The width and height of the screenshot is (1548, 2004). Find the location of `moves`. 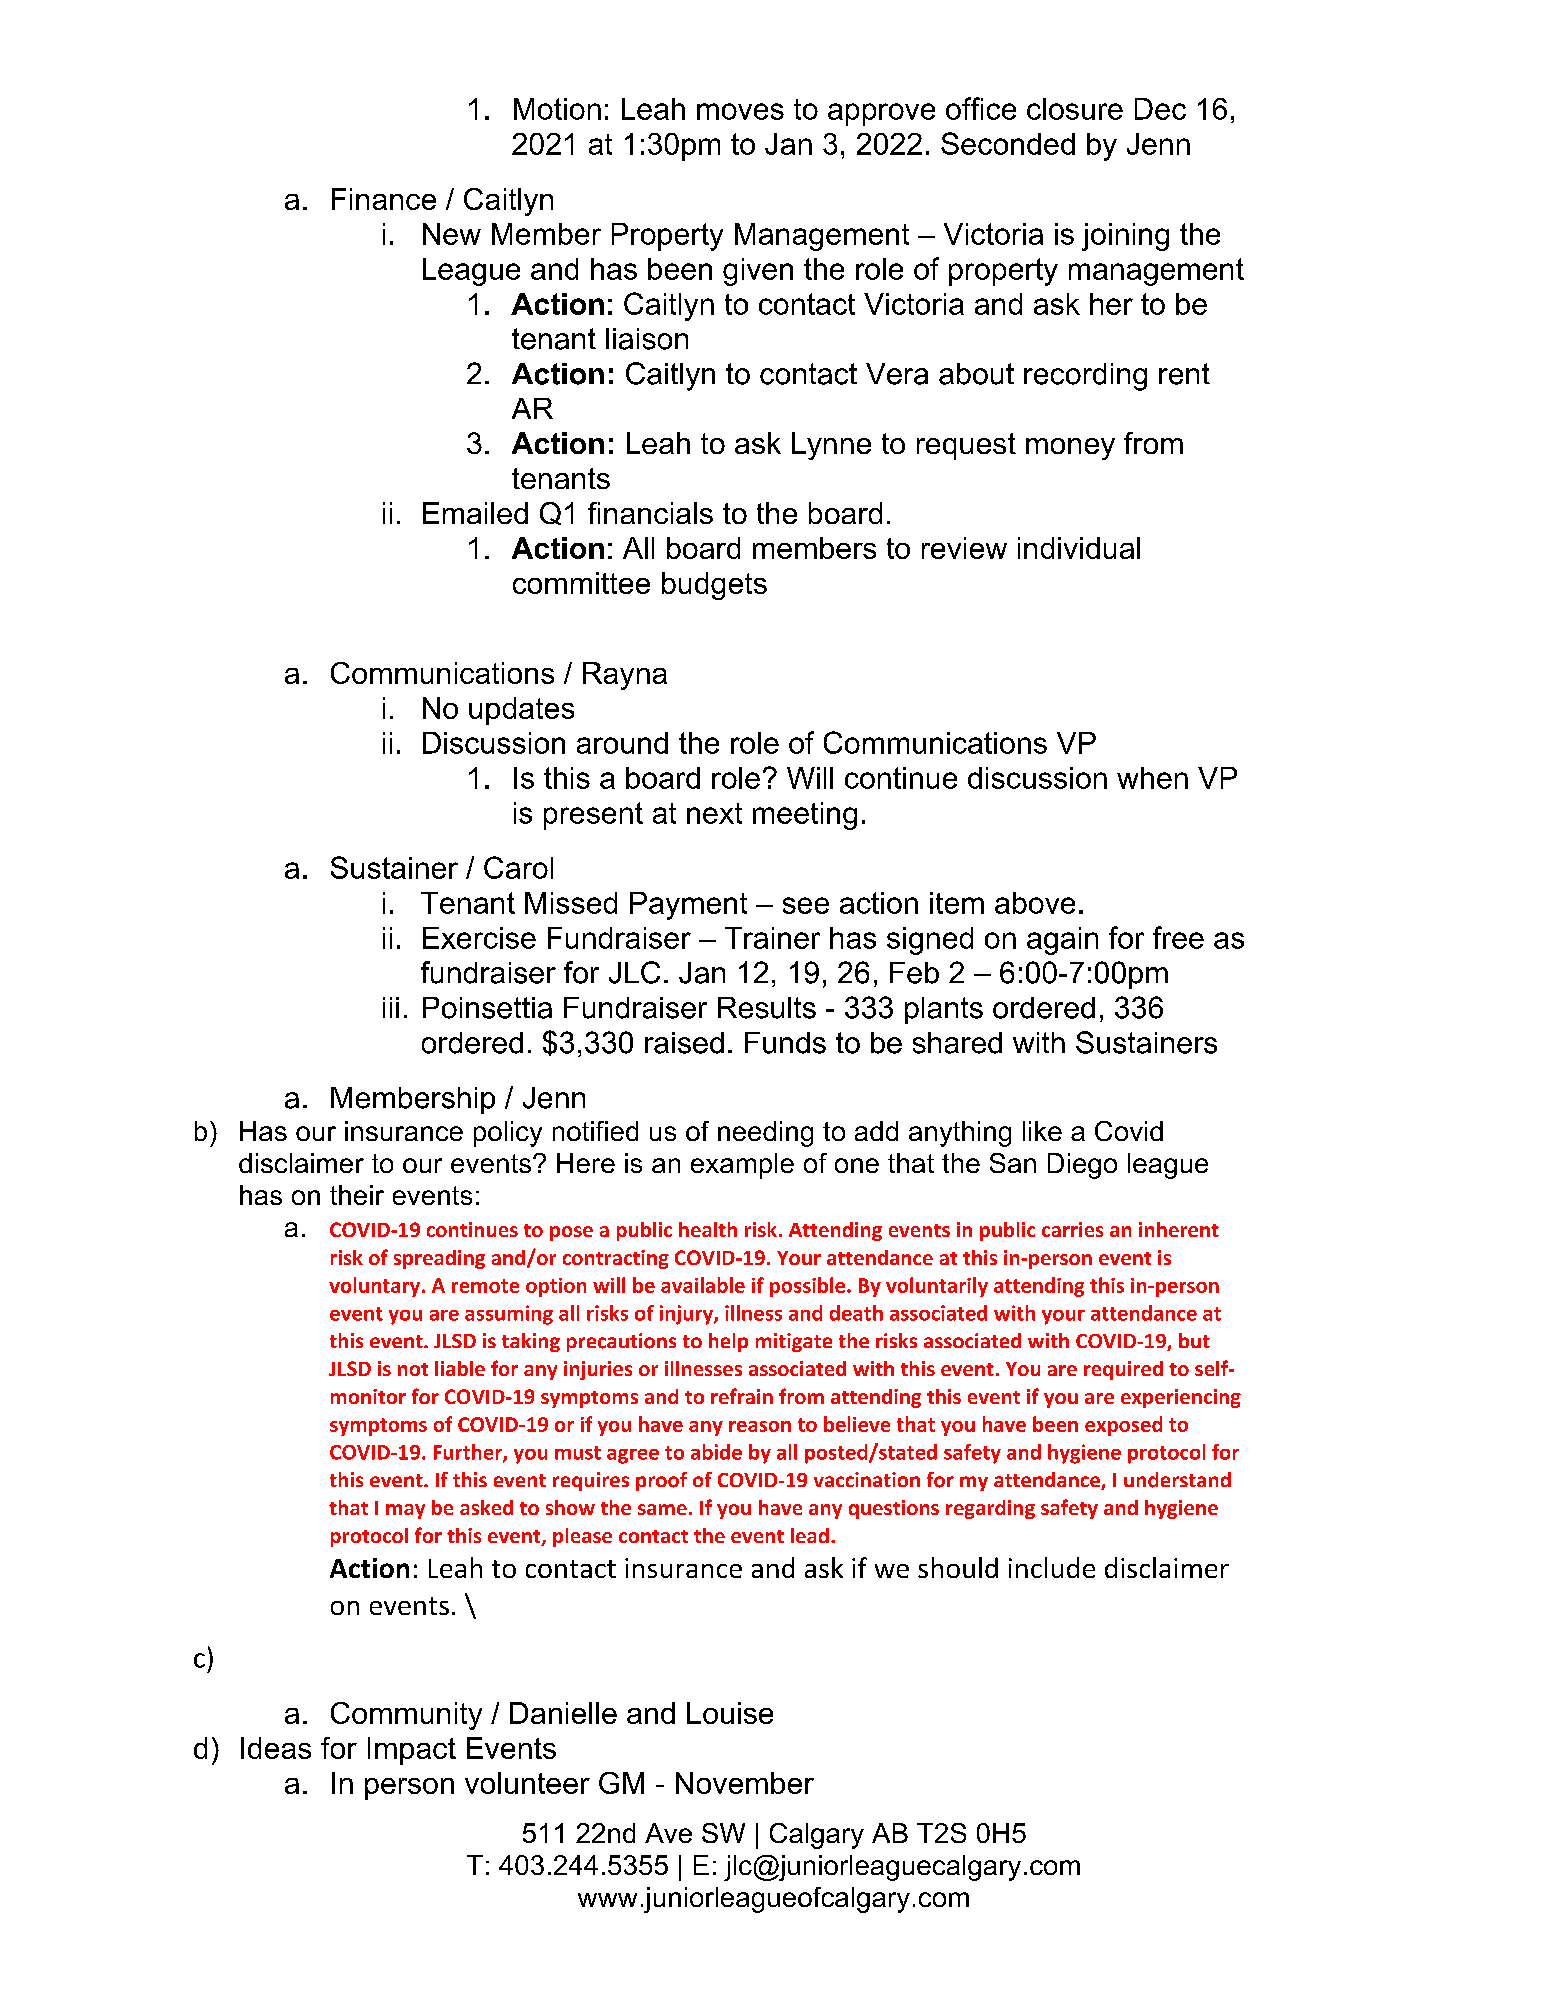

moves is located at coordinates (740, 111).
